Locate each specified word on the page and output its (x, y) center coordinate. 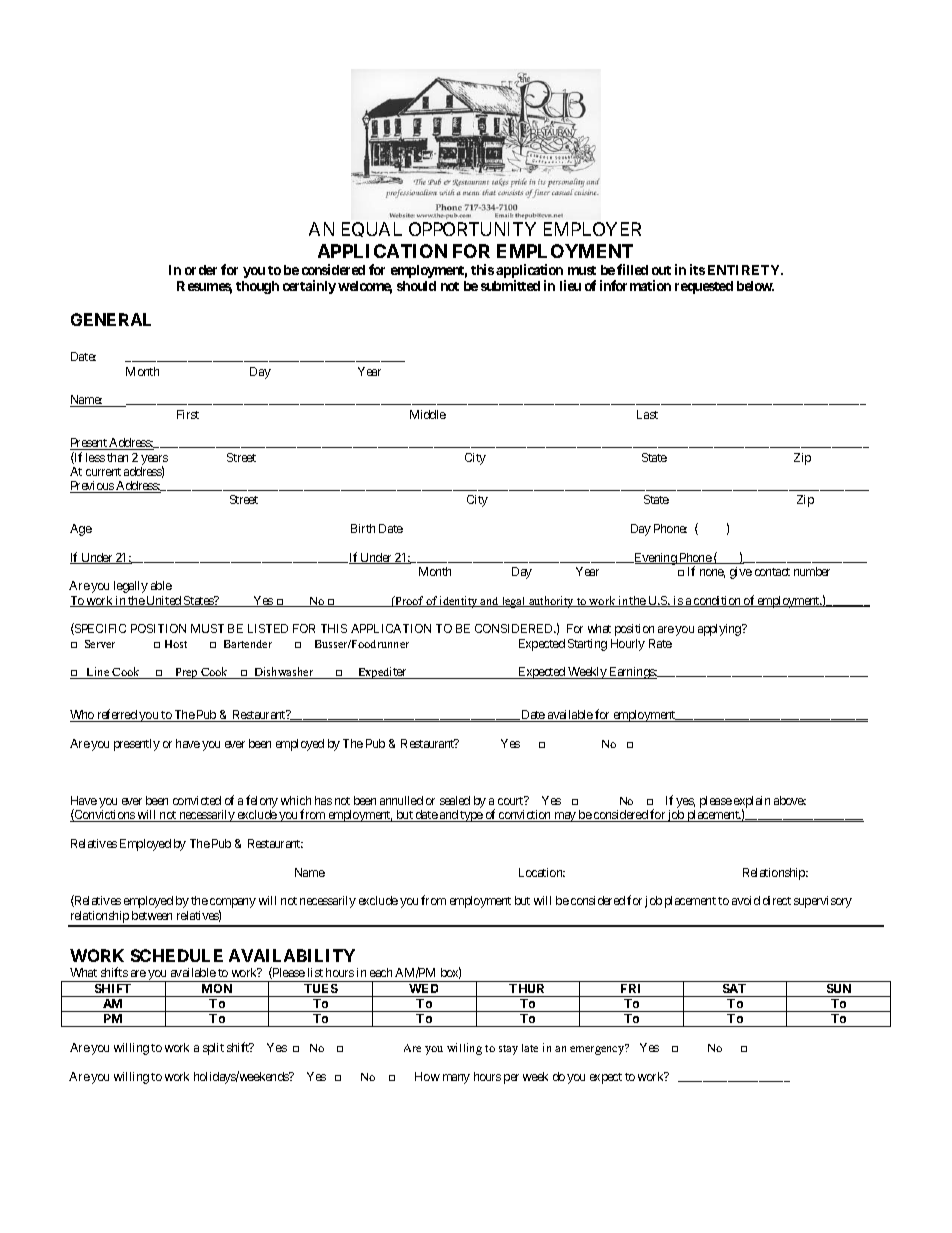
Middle (428, 414)
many (456, 1079)
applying (720, 630)
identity (459, 602)
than (117, 457)
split (213, 1049)
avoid (746, 900)
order (201, 270)
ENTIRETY (745, 270)
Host (176, 644)
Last (647, 414)
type (471, 816)
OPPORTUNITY (472, 229)
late (530, 1048)
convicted (197, 800)
